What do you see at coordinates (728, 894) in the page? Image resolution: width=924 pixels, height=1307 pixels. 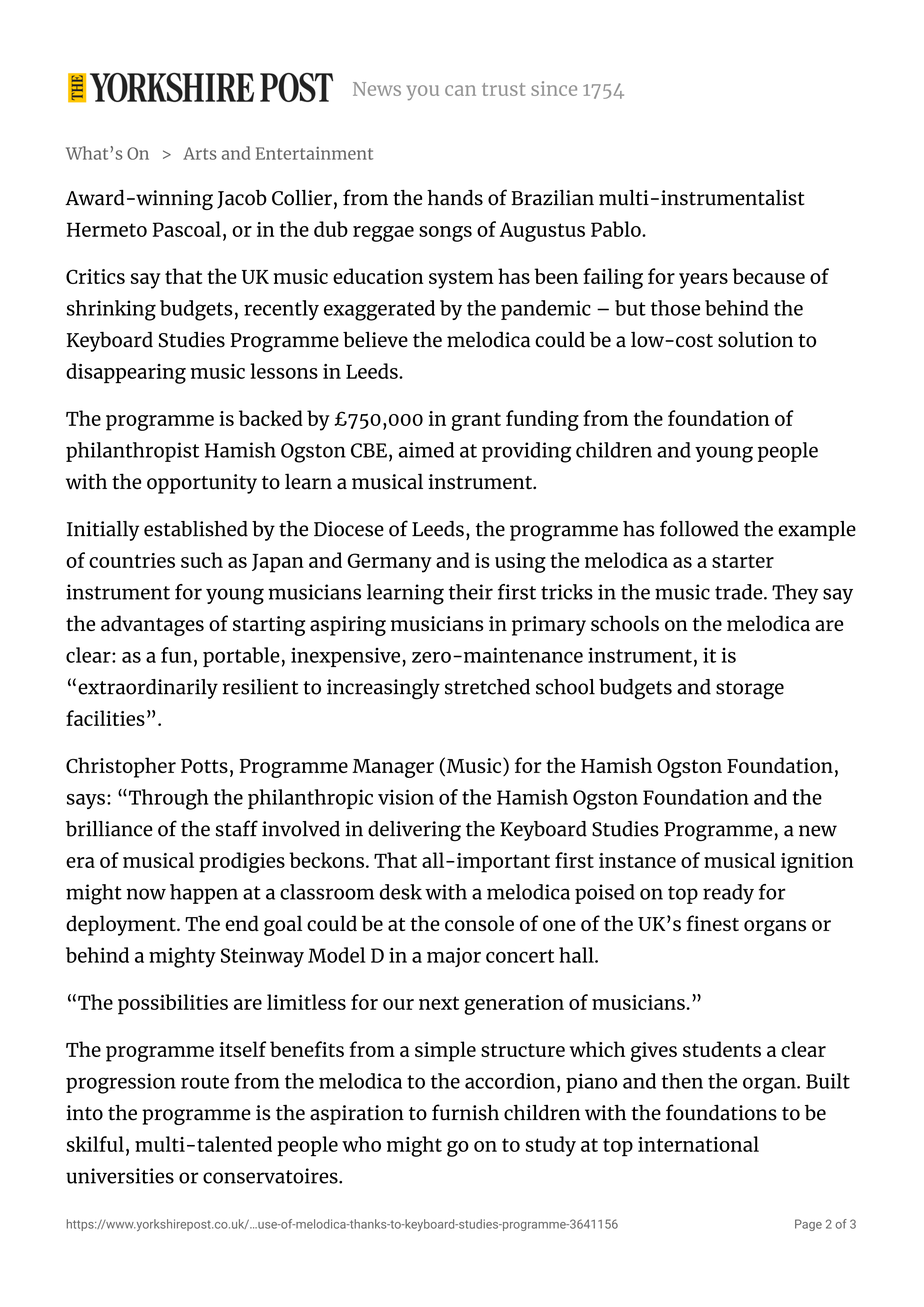 I see `ready` at bounding box center [728, 894].
